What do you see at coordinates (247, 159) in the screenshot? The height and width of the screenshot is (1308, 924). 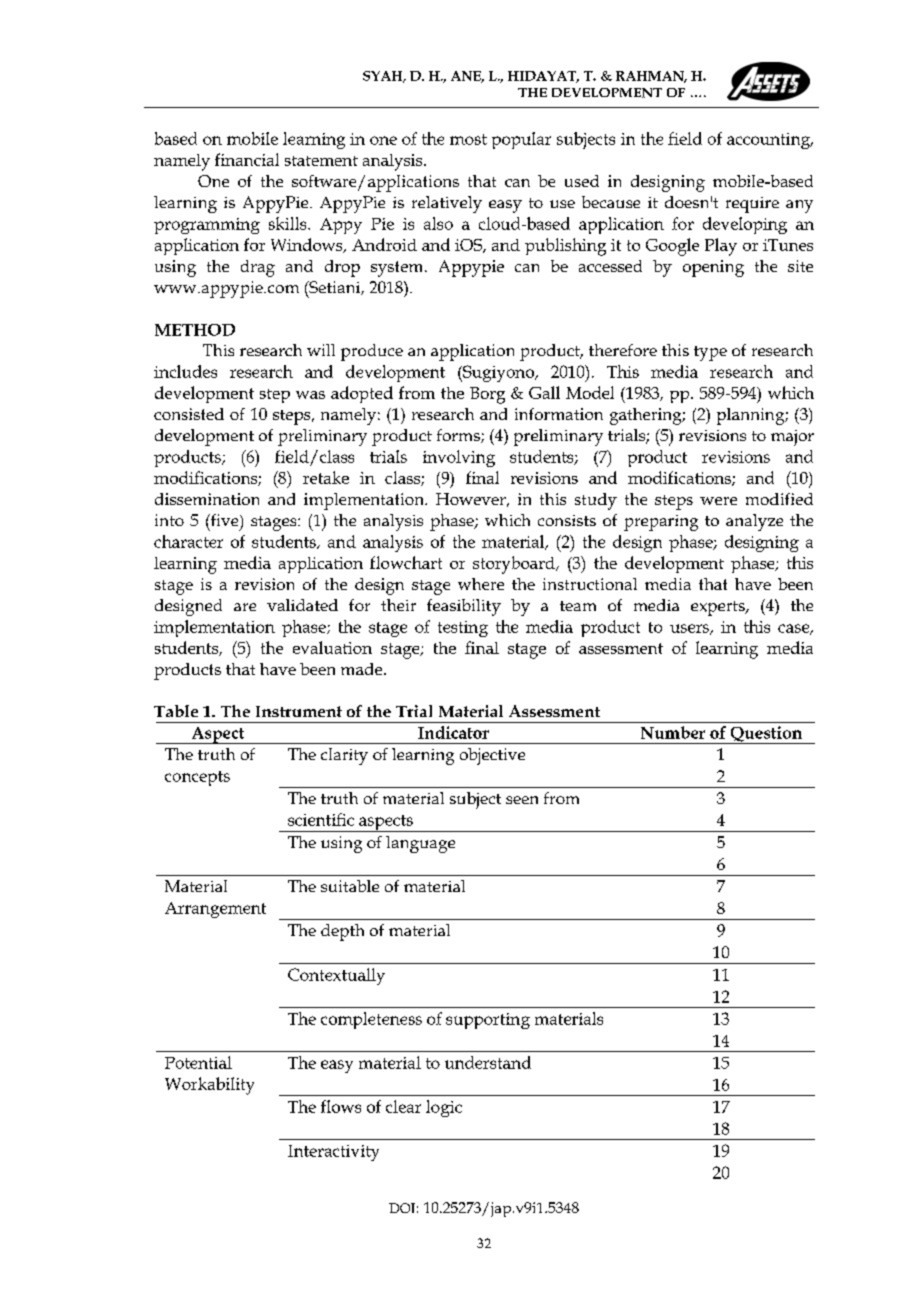 I see `financial` at bounding box center [247, 159].
